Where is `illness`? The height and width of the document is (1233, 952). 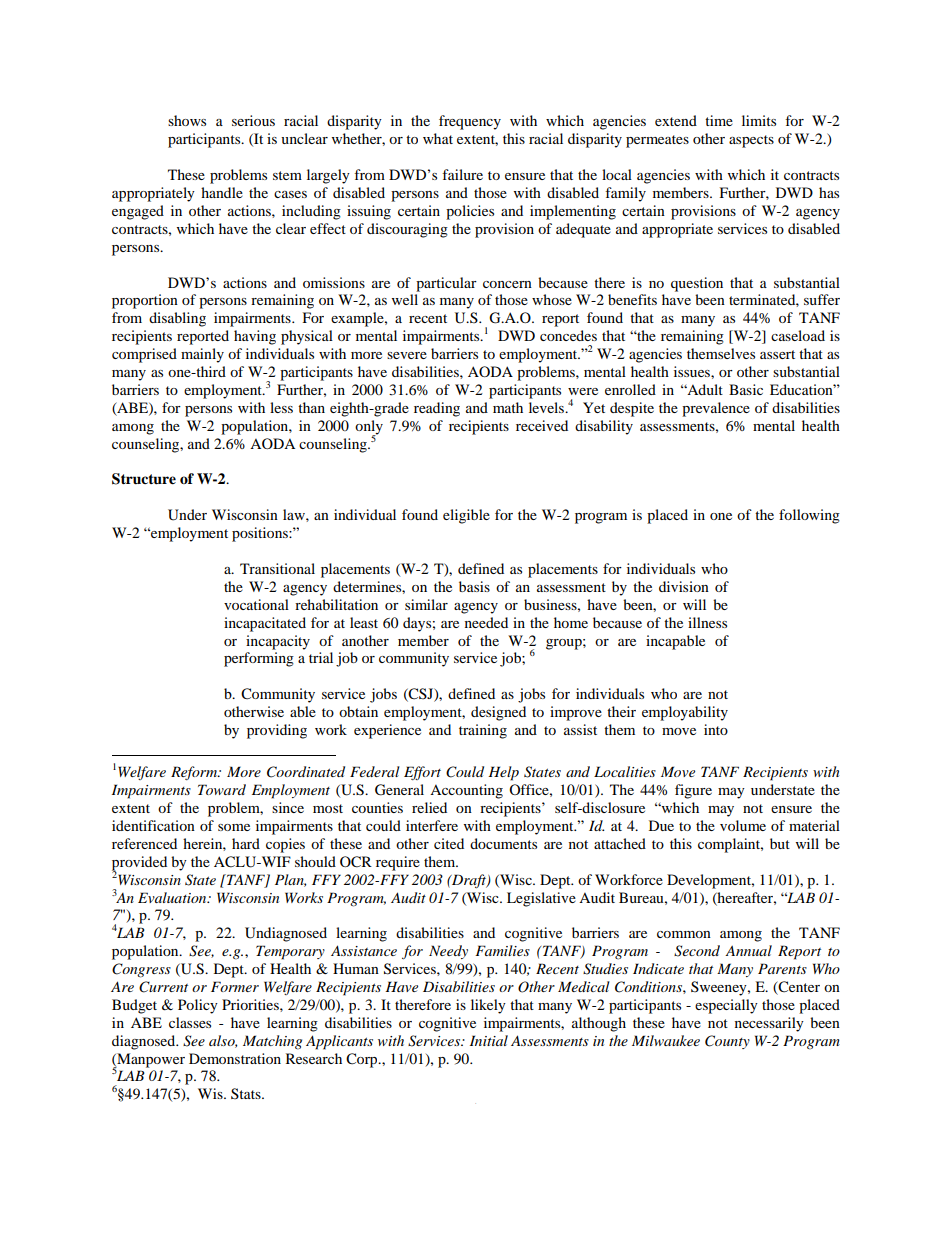
illness is located at coordinates (707, 622).
